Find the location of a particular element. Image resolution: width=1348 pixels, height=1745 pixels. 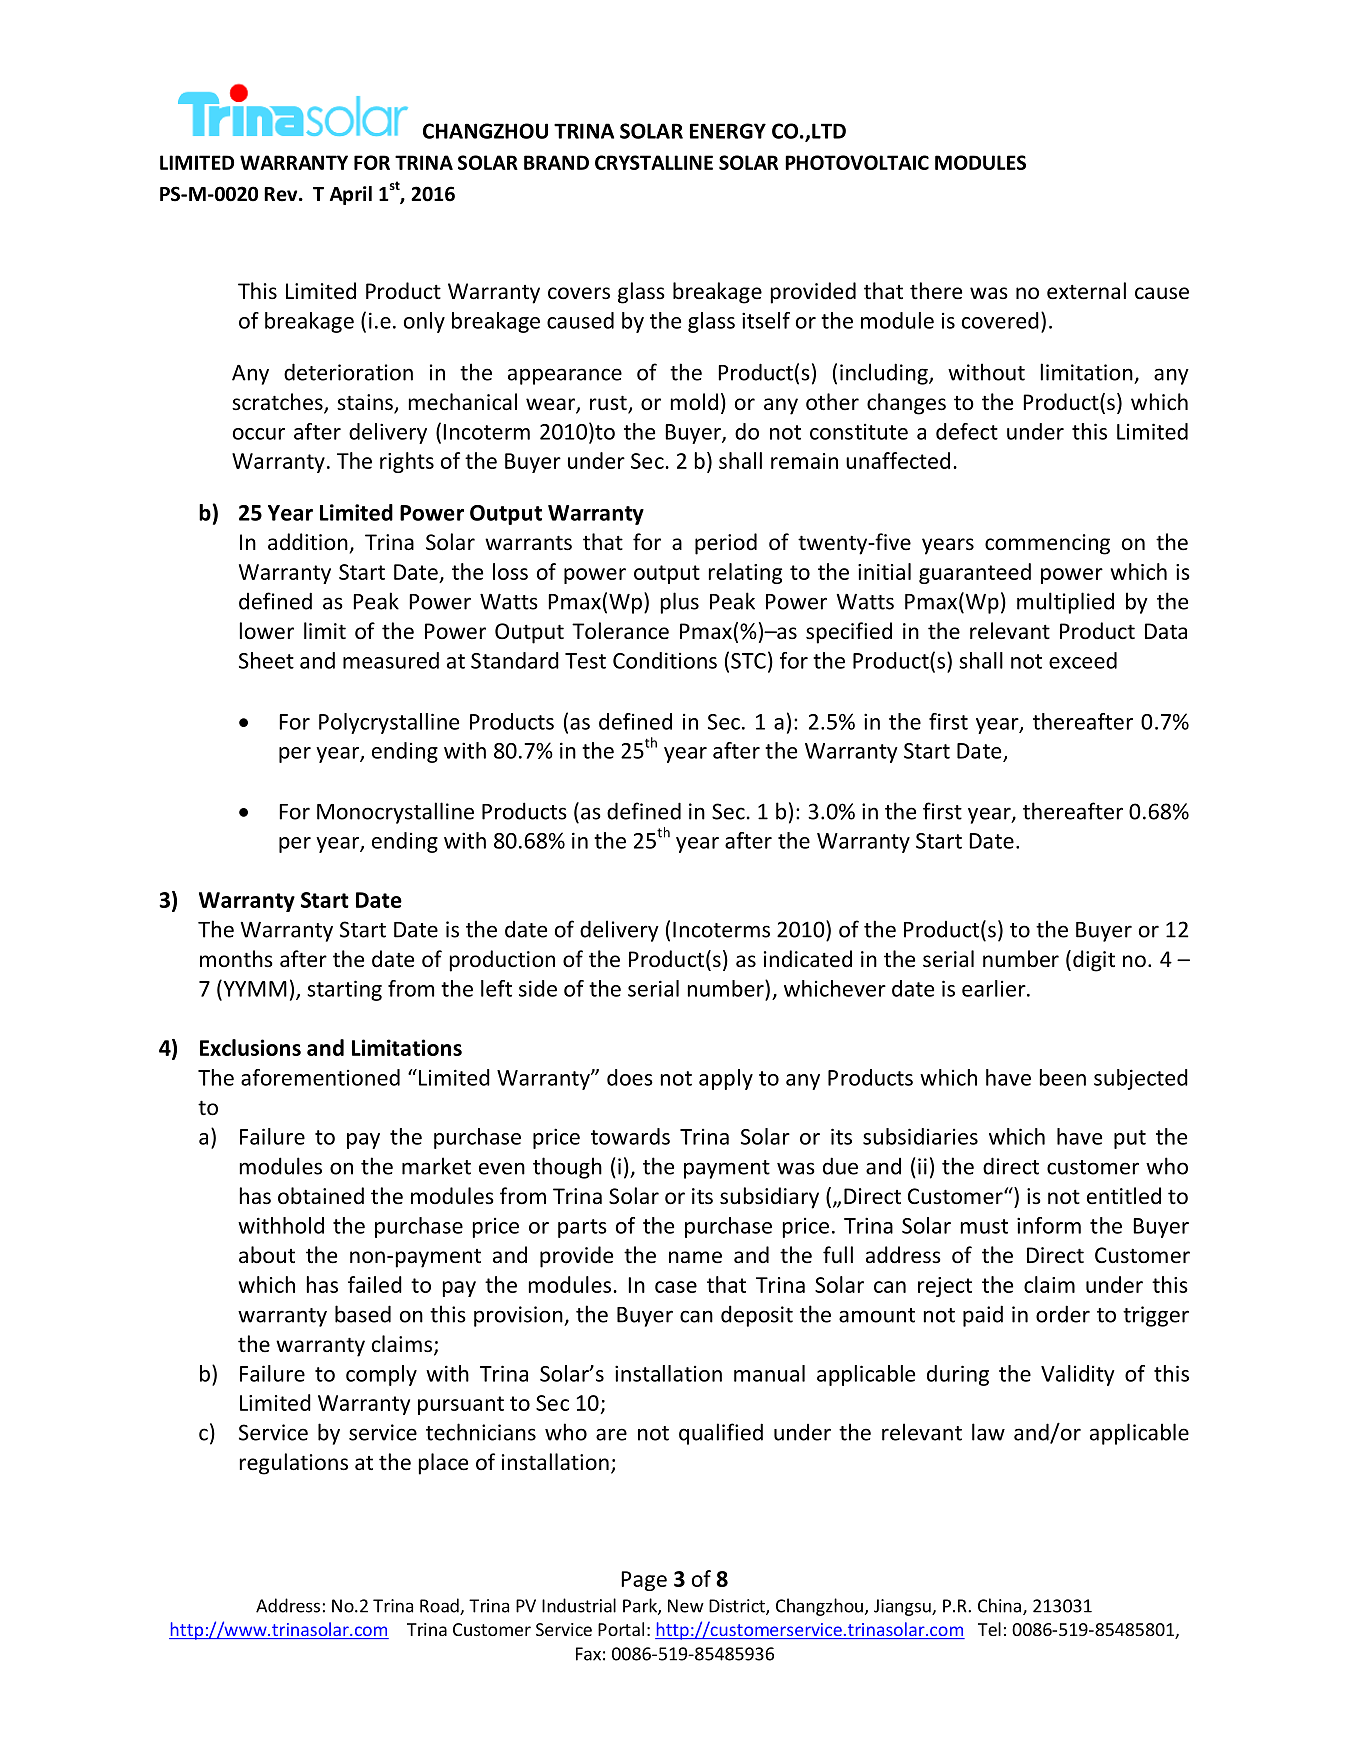

external is located at coordinates (1086, 291).
